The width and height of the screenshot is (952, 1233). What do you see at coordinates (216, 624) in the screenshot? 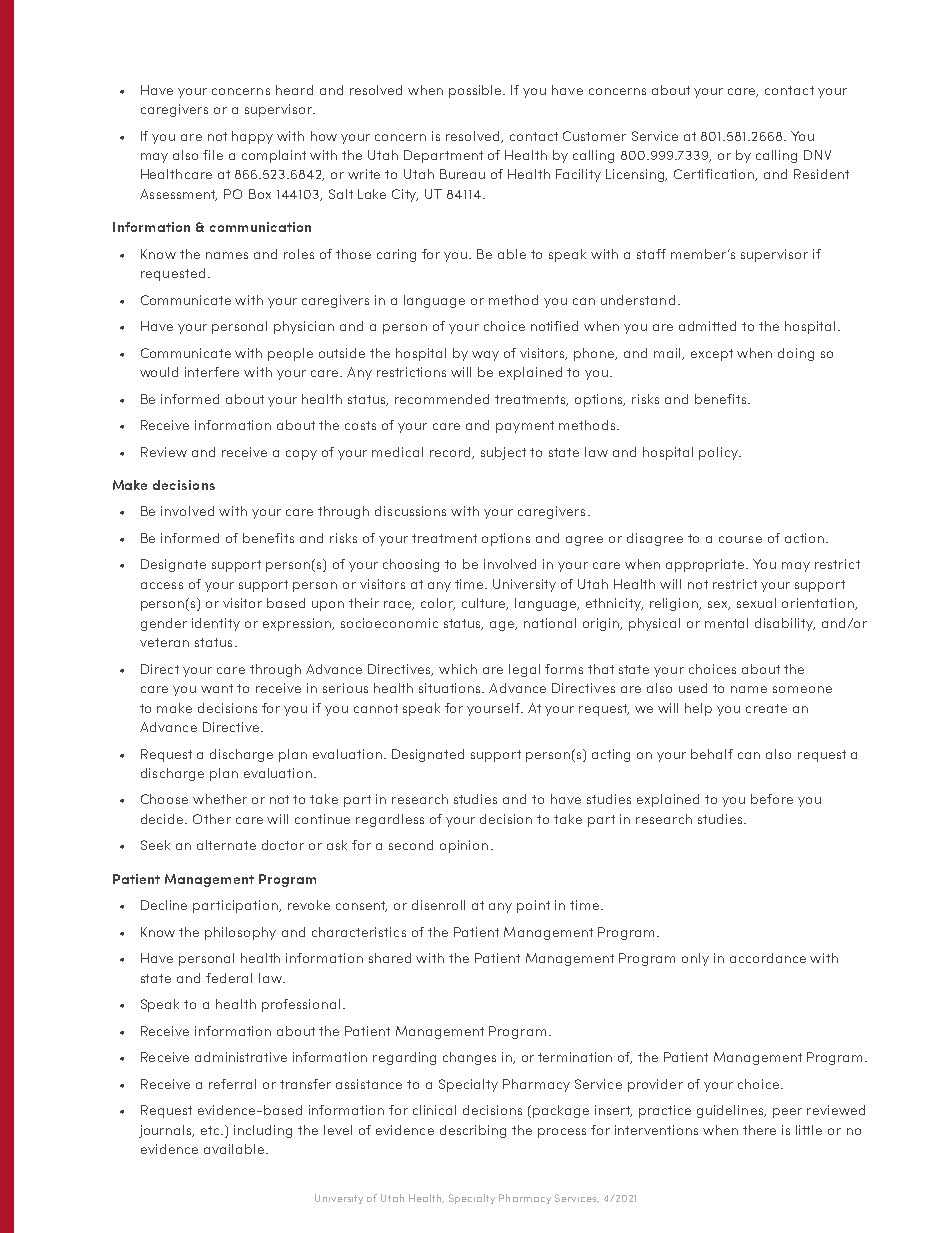
I see `identity` at bounding box center [216, 624].
